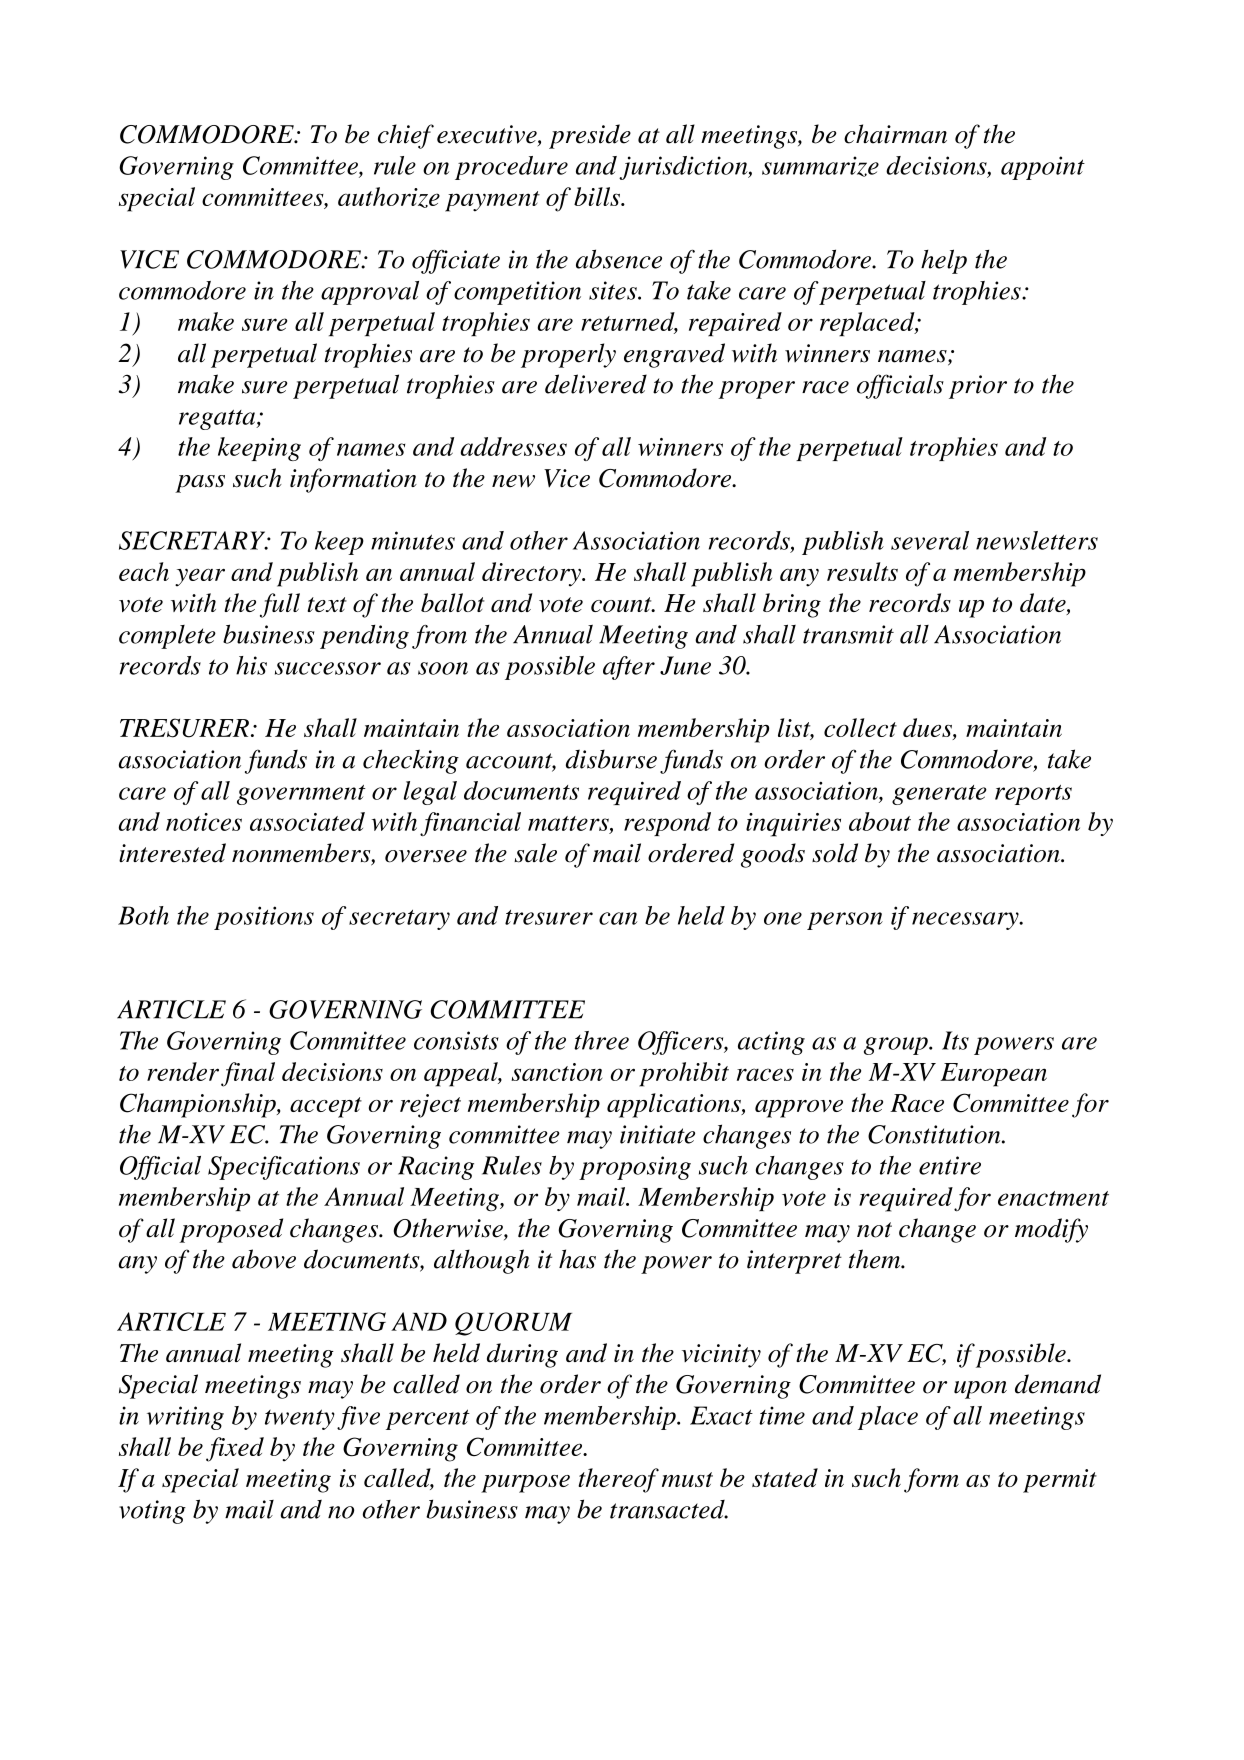 Image resolution: width=1244 pixels, height=1760 pixels. I want to click on fixed, so click(235, 1449).
